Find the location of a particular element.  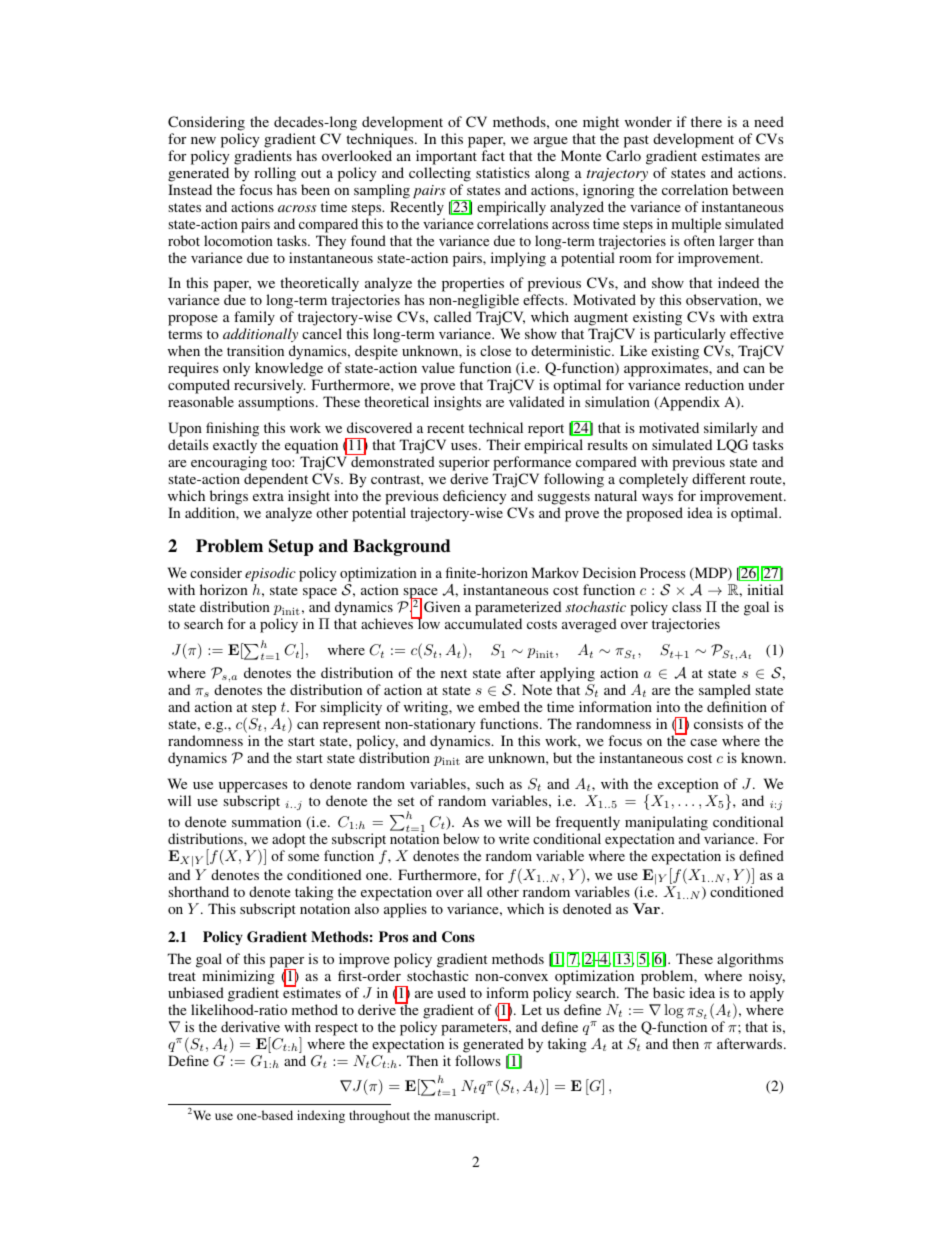

accumulated is located at coordinates (483, 623).
